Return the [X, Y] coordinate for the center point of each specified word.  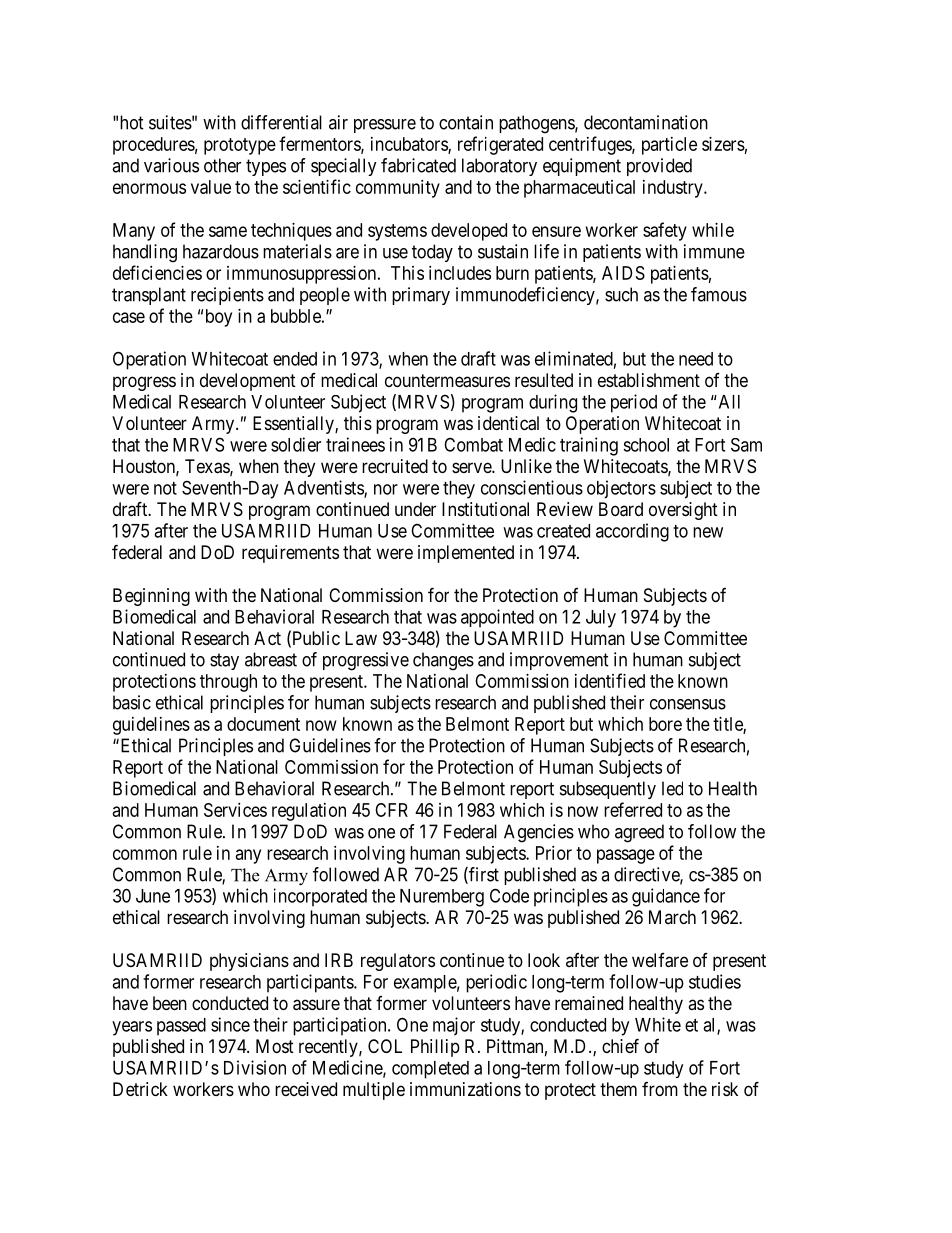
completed [430, 1070]
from [660, 1089]
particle [669, 146]
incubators [410, 145]
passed [181, 1027]
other [222, 165]
